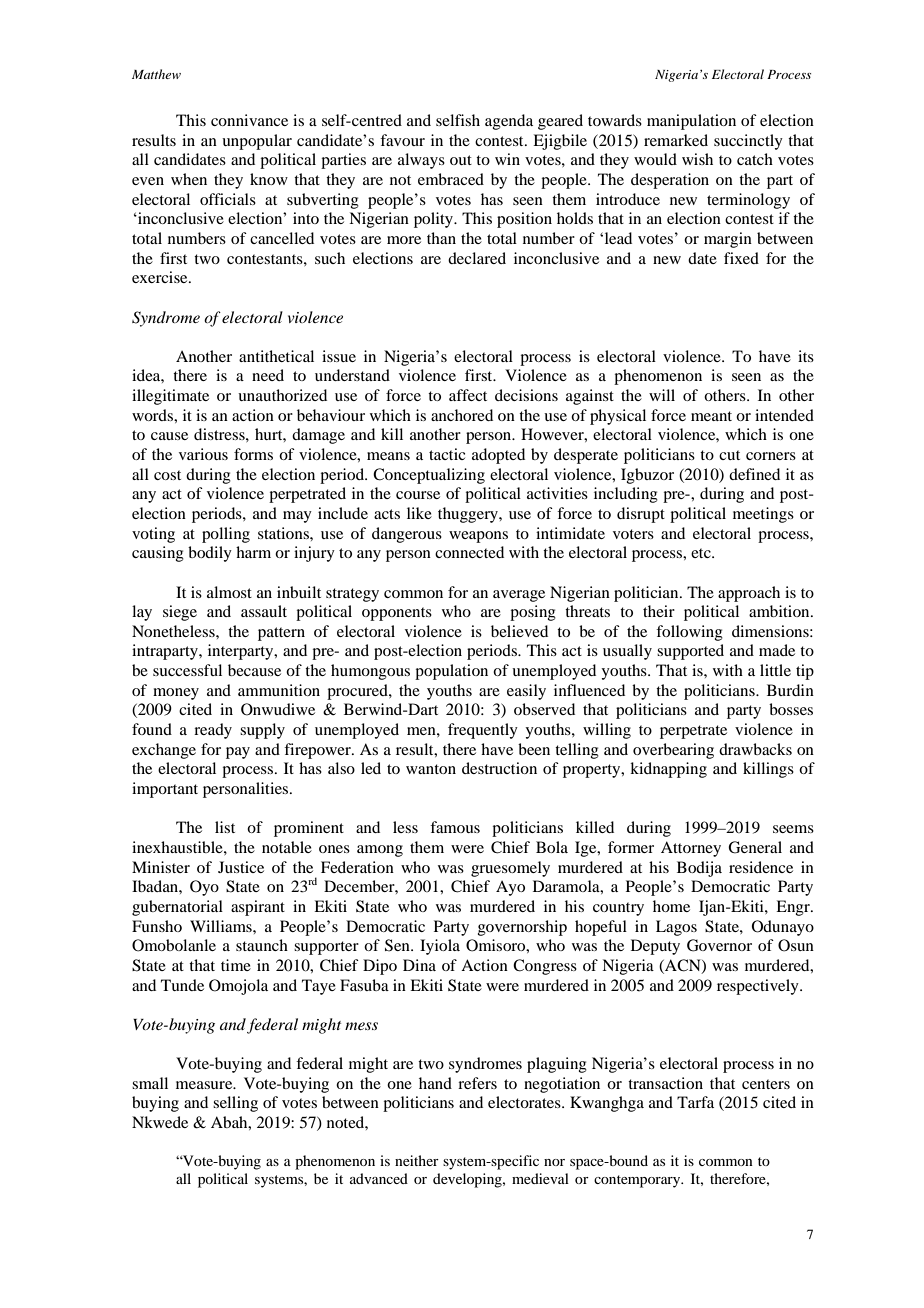 The width and height of the screenshot is (924, 1308). Describe the element at coordinates (509, 122) in the screenshot. I see `agenda` at that location.
